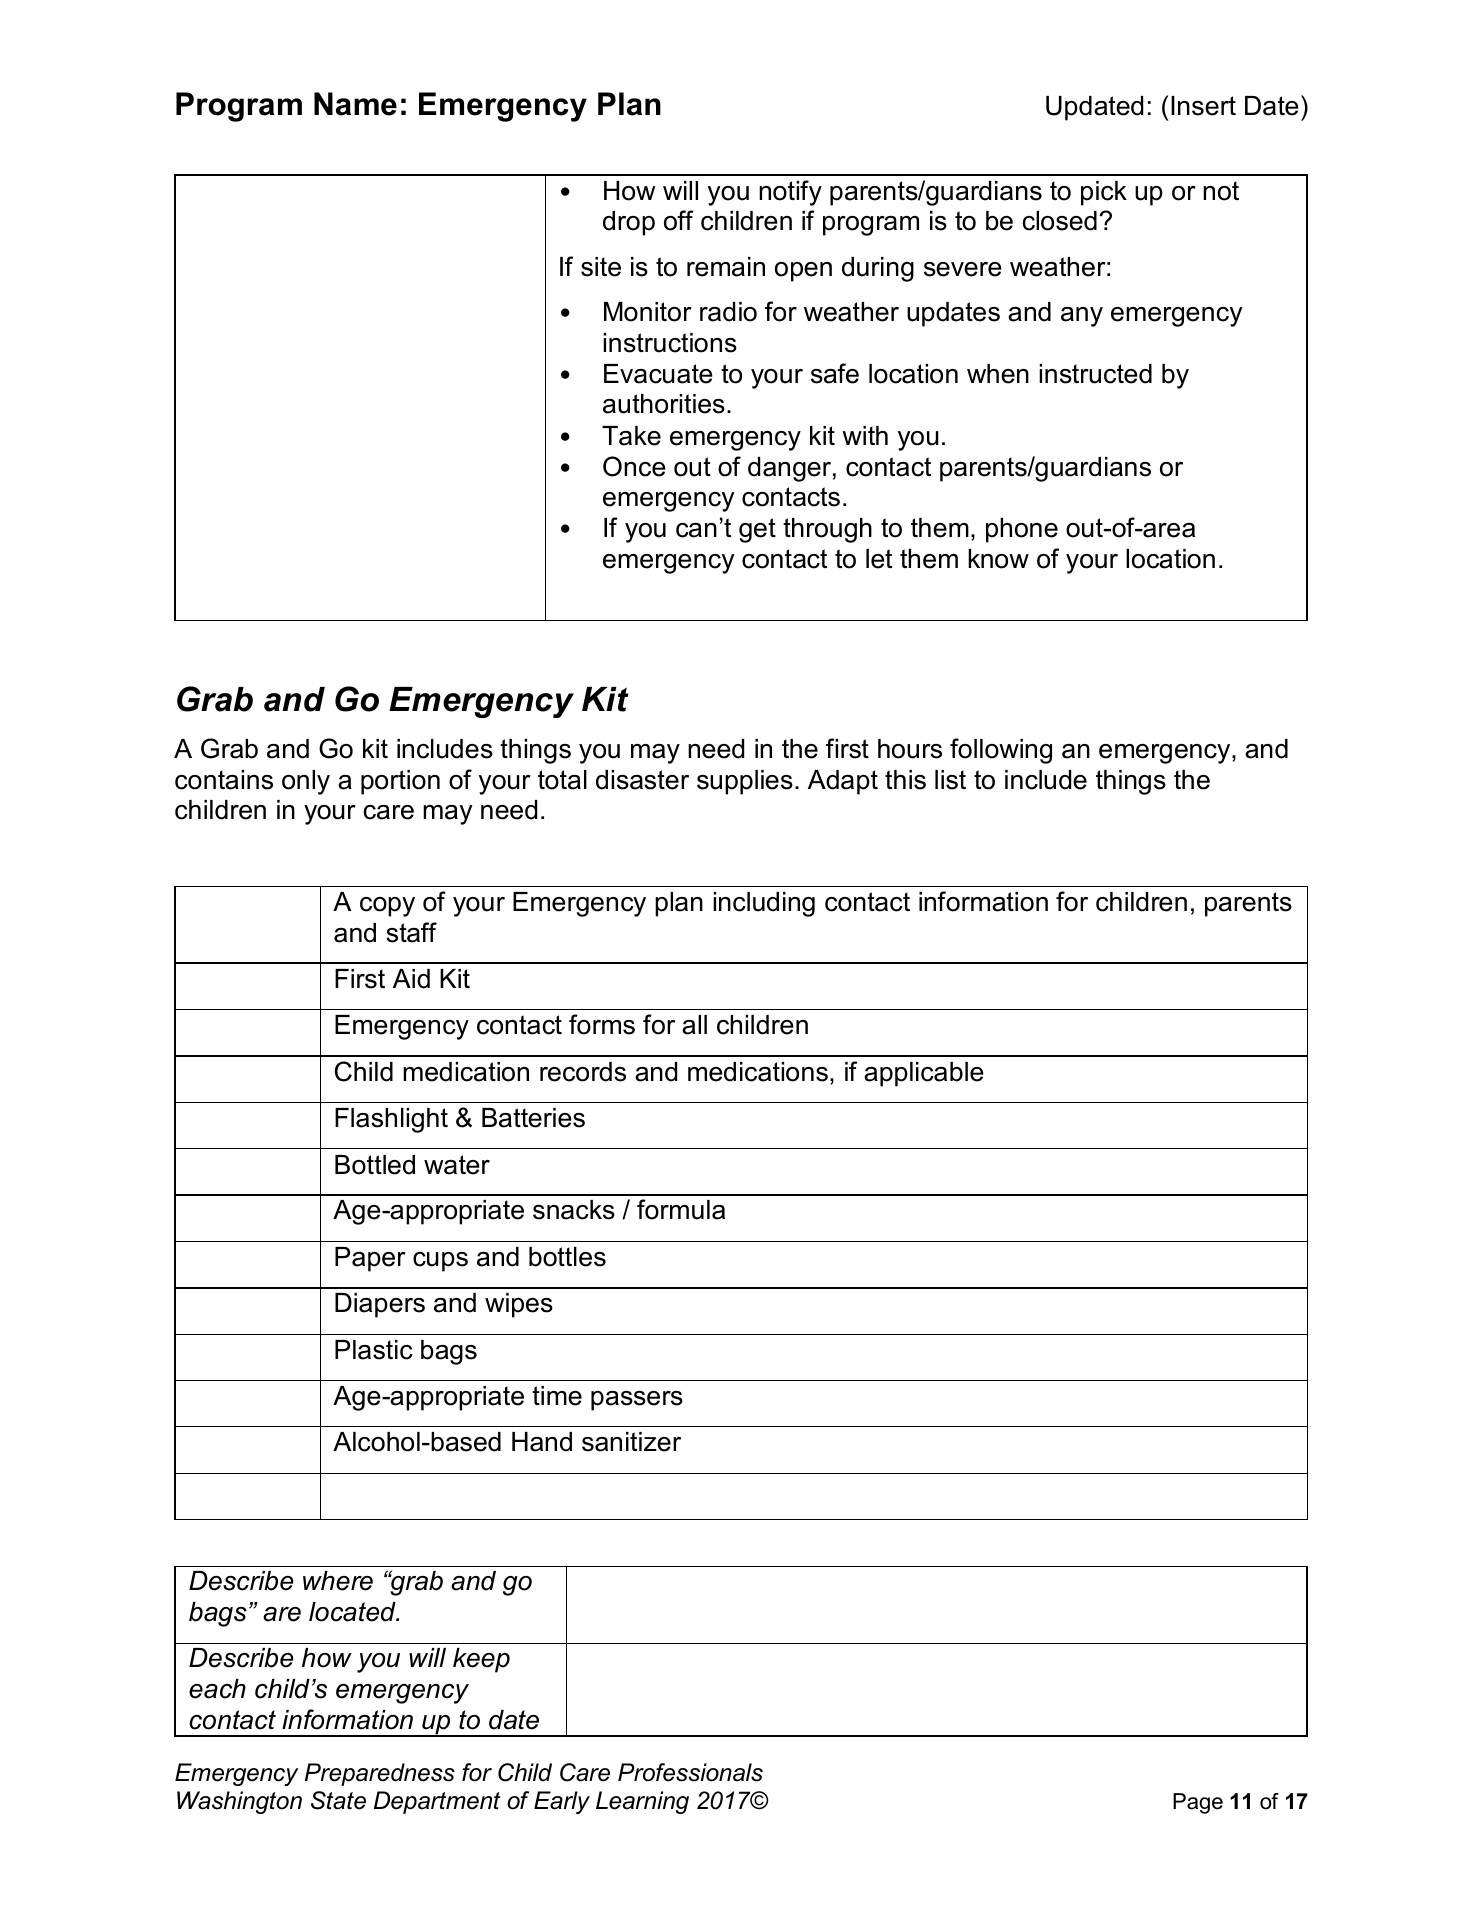 The height and width of the screenshot is (1918, 1482). Describe the element at coordinates (690, 1772) in the screenshot. I see `Professionals` at that location.
